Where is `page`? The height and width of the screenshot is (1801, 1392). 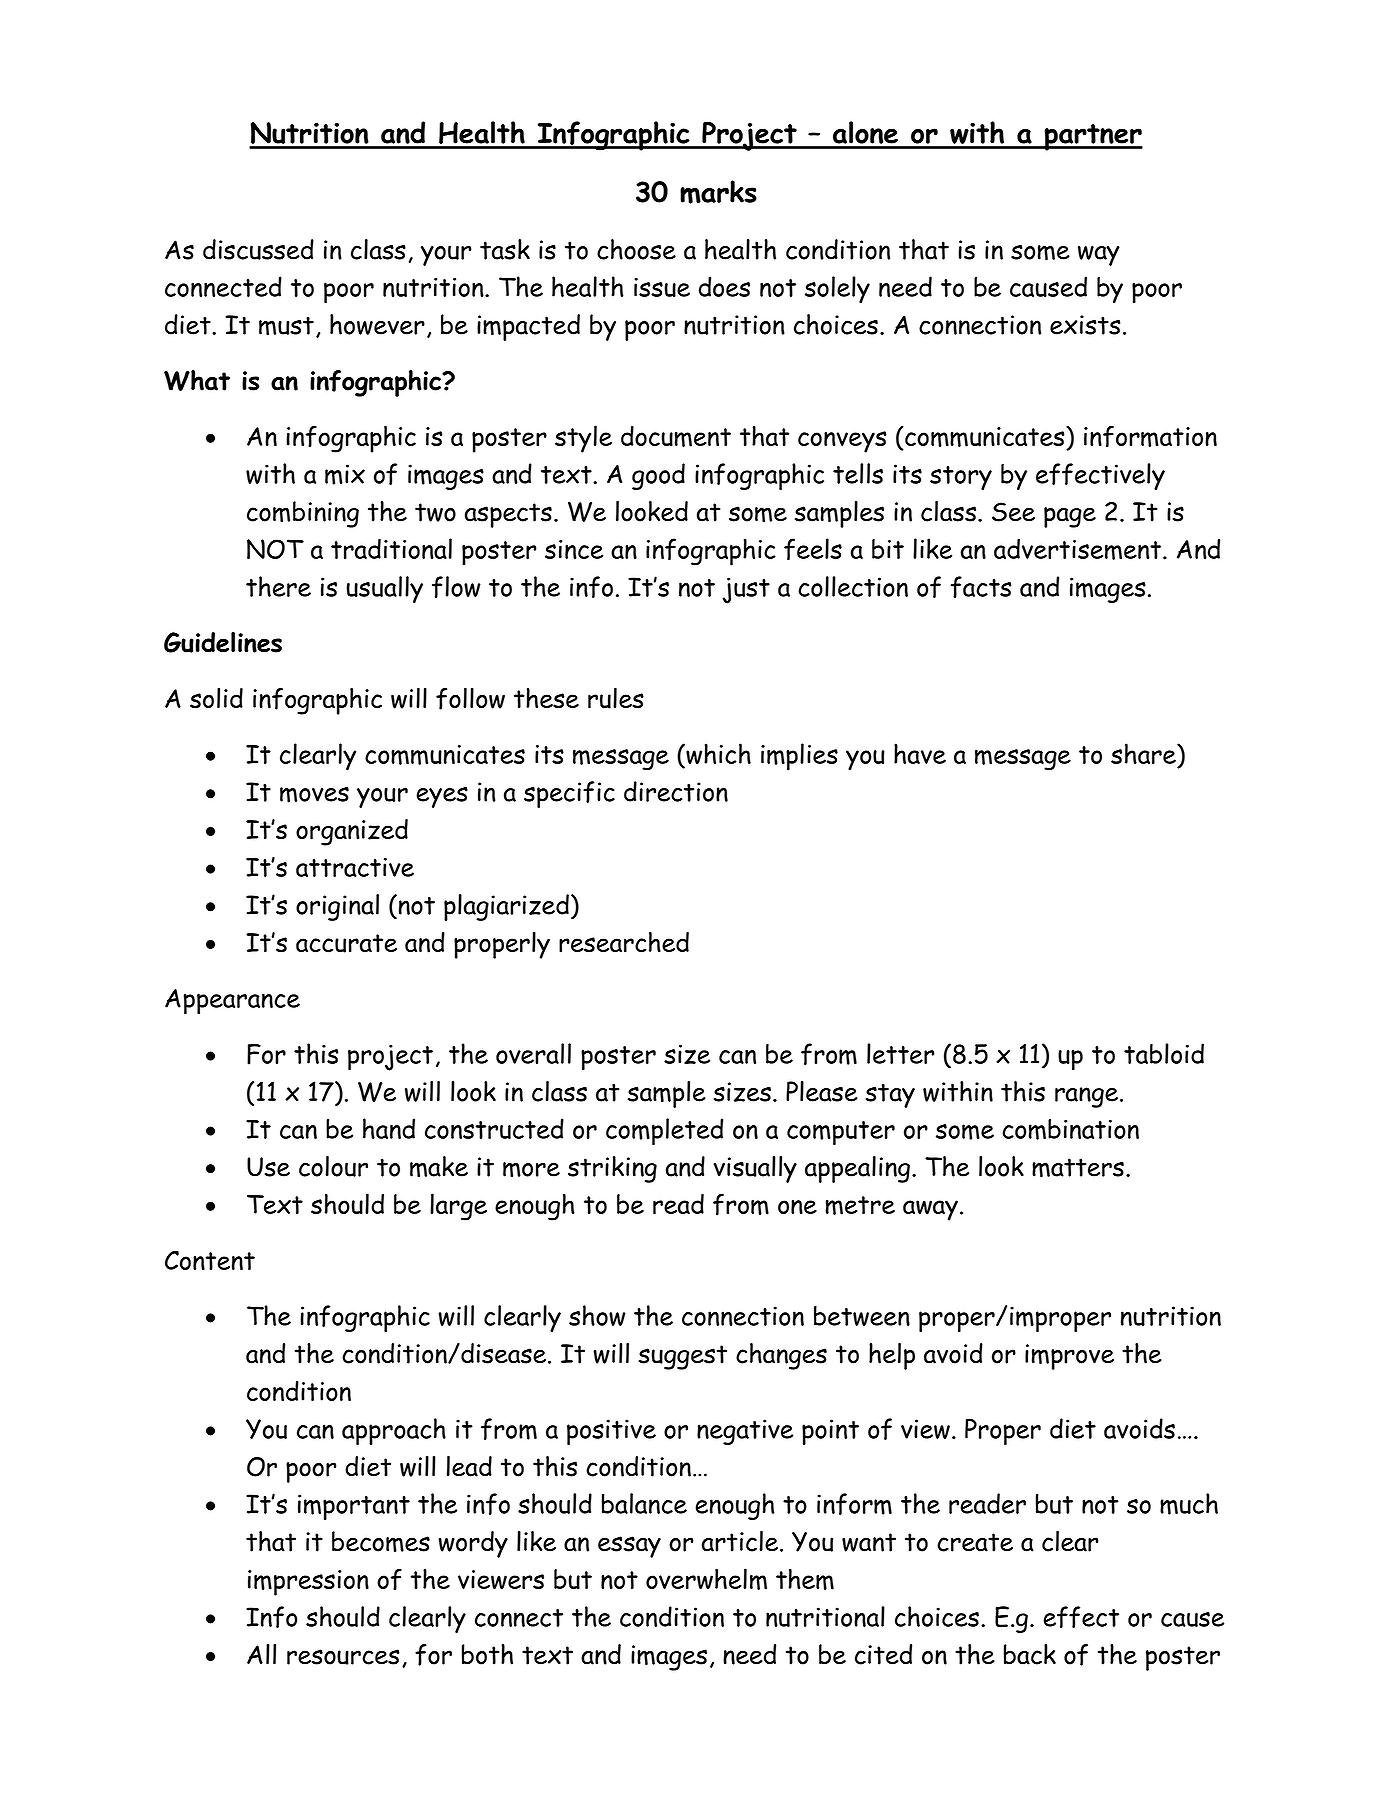 page is located at coordinates (1070, 517).
